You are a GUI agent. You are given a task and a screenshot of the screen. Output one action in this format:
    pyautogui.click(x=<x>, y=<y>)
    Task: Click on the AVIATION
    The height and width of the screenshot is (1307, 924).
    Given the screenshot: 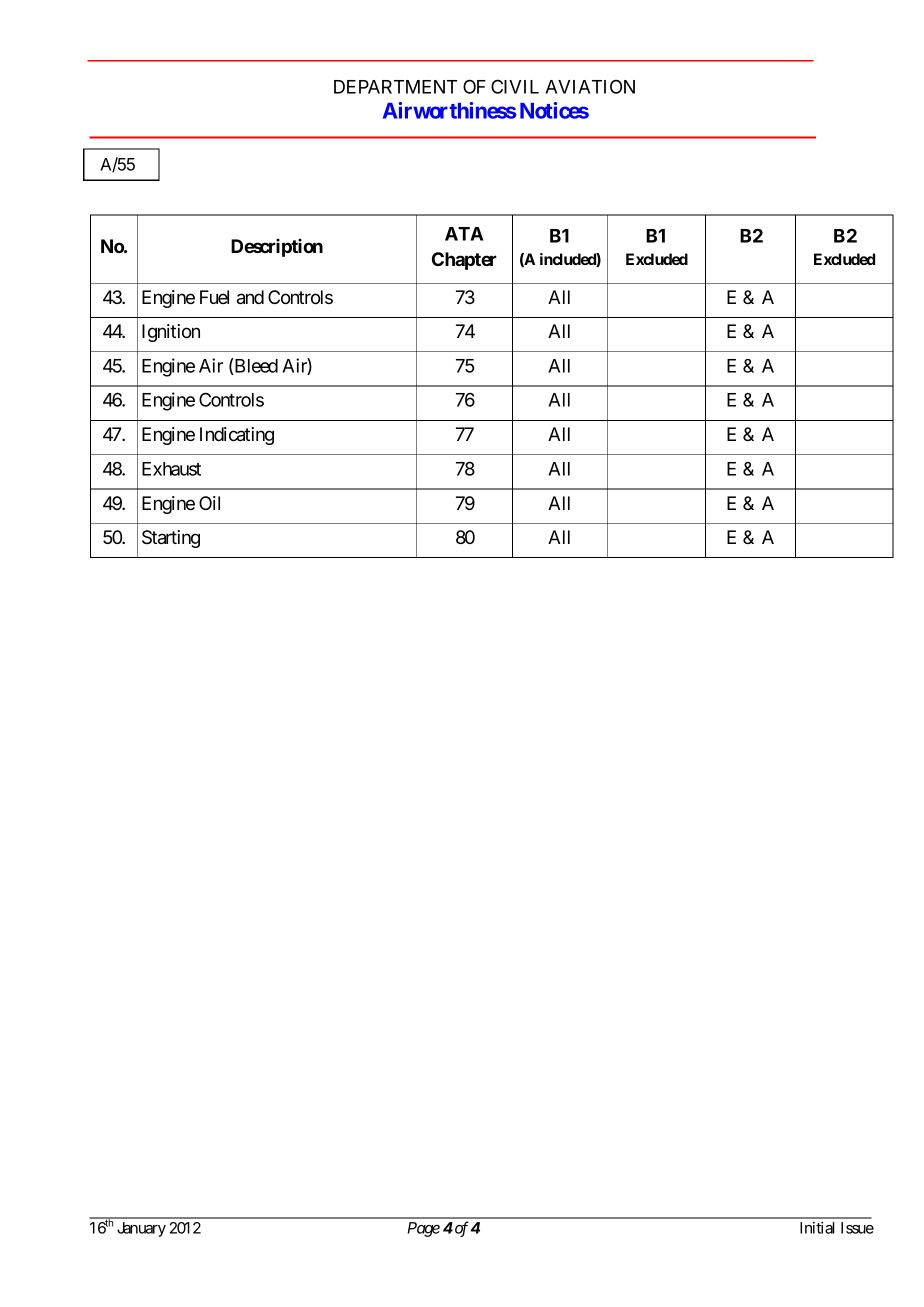 What is the action you would take?
    pyautogui.click(x=590, y=86)
